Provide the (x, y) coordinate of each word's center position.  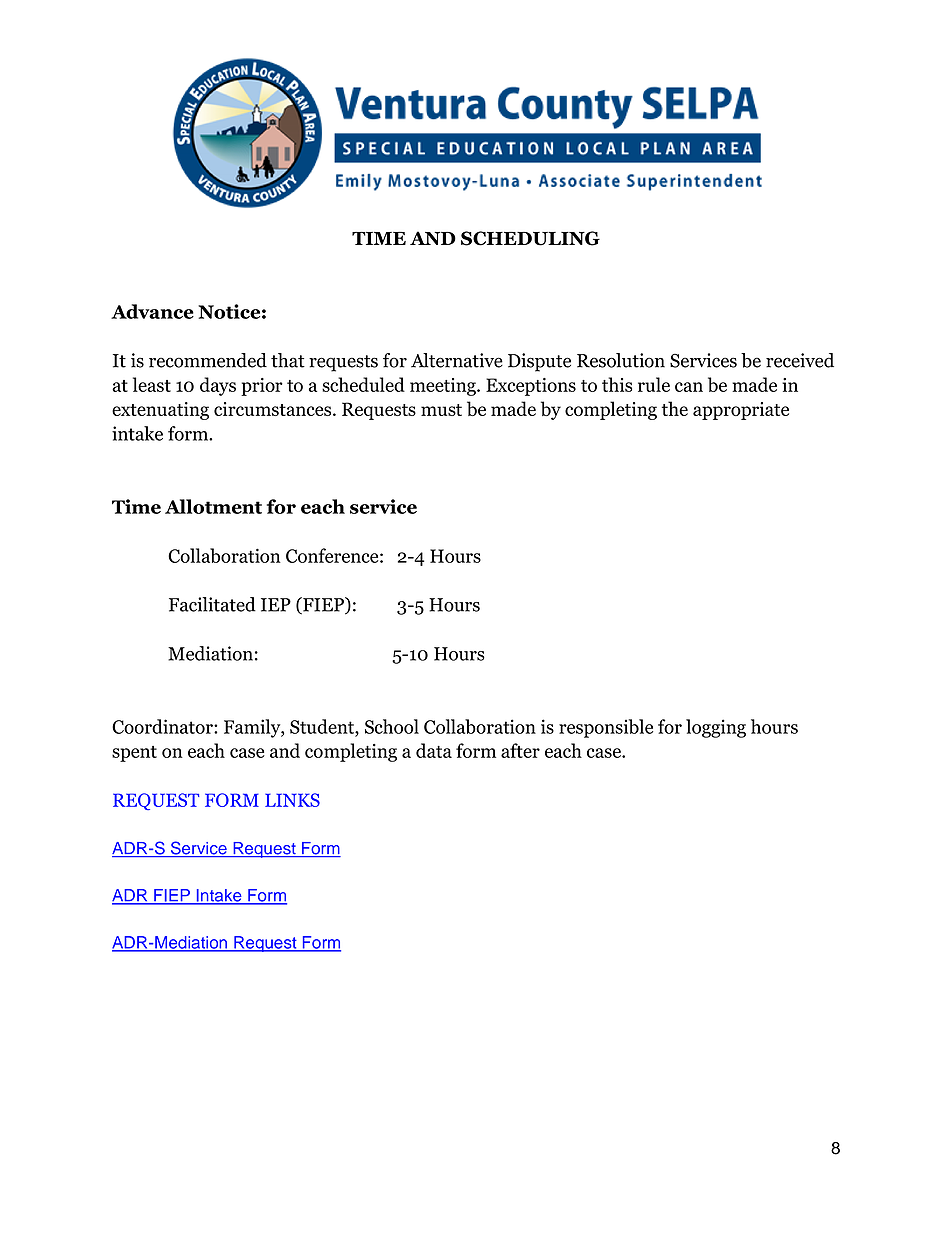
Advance (152, 311)
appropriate (741, 411)
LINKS (292, 800)
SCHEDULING (530, 238)
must (441, 410)
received (800, 360)
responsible (606, 728)
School (392, 726)
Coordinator (163, 726)
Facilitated (212, 604)
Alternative (457, 360)
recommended (208, 360)
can (689, 387)
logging (716, 728)
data (434, 750)
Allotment (213, 506)
